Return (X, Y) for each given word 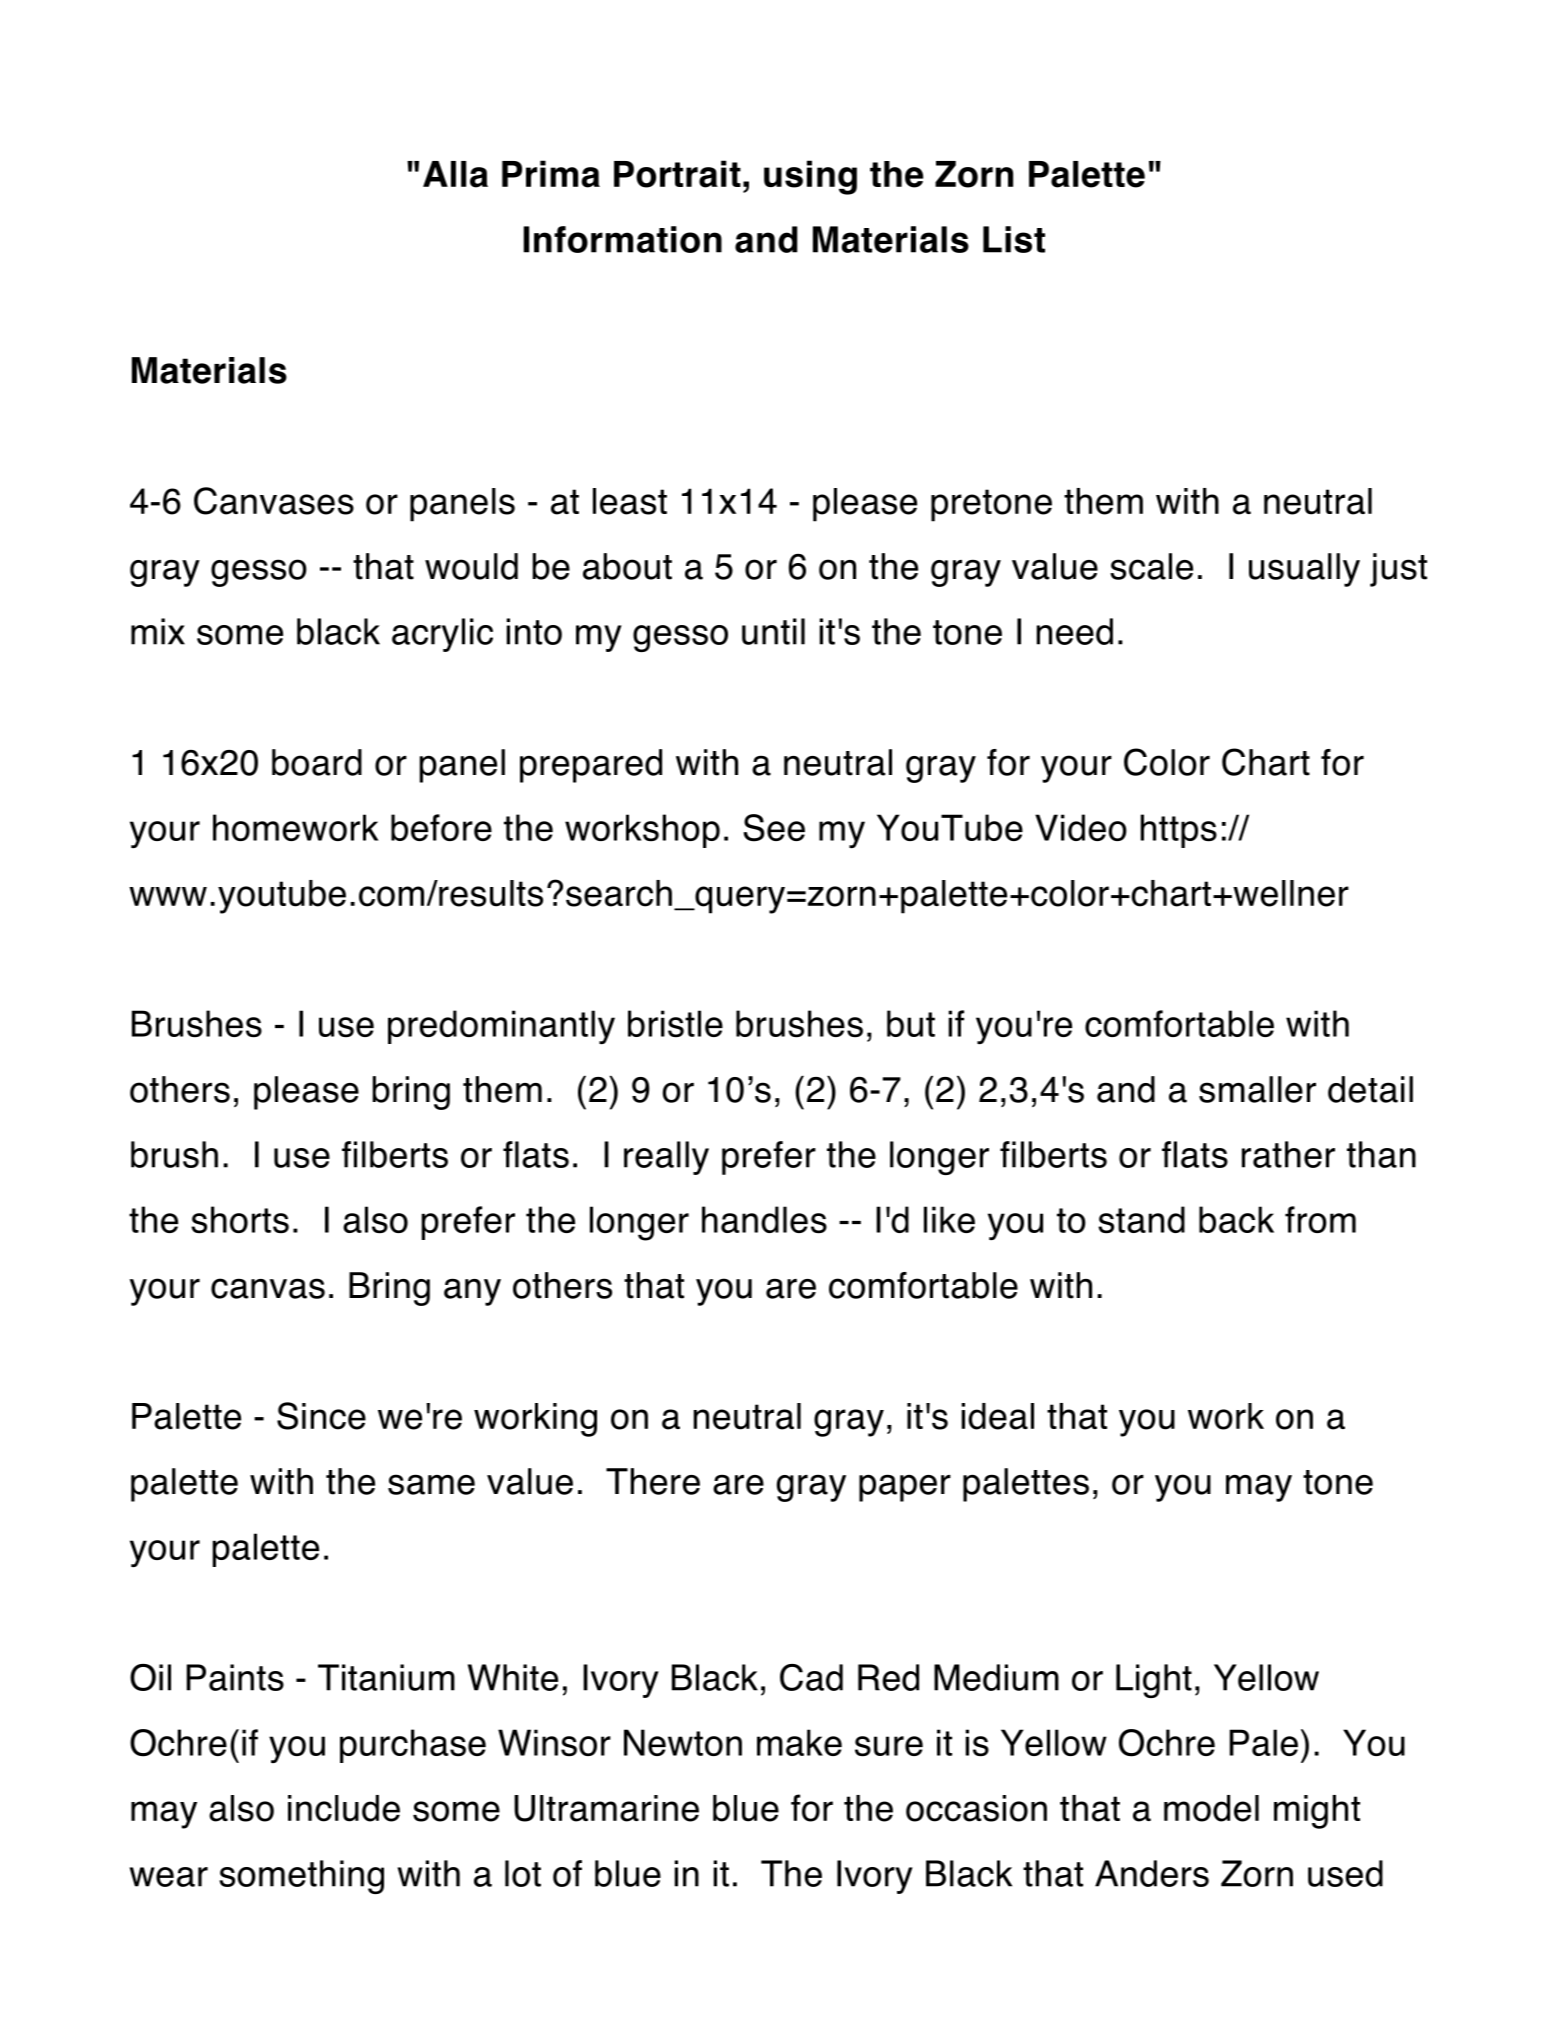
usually (1304, 570)
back (1236, 1219)
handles (764, 1220)
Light (1154, 1681)
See (774, 828)
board (317, 762)
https (1179, 831)
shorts (240, 1220)
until (773, 631)
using (810, 177)
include (344, 1808)
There (653, 1481)
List (1014, 239)
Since (321, 1416)
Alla (455, 174)
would (471, 566)
